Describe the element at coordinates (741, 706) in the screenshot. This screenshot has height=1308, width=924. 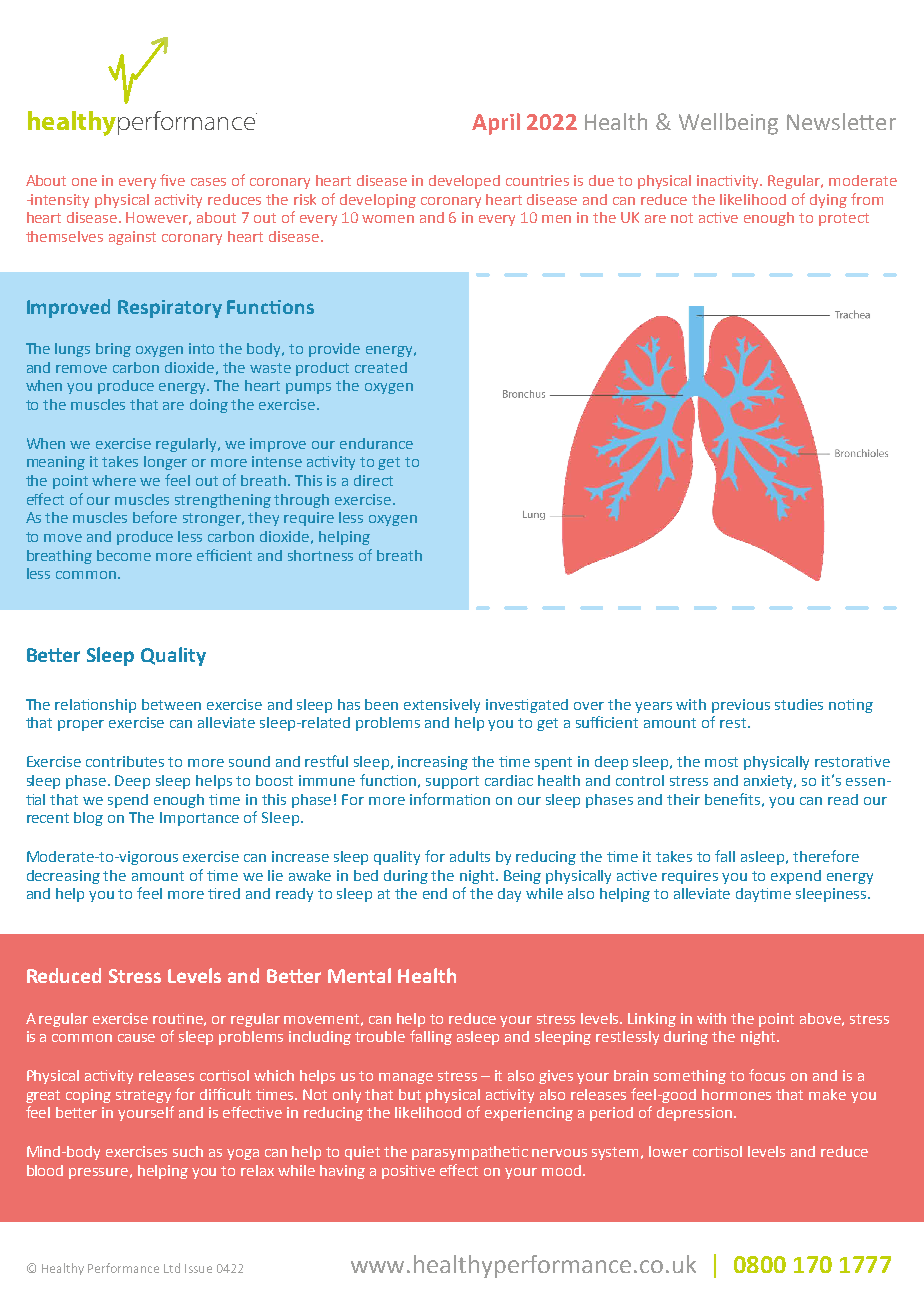
I see `previous` at that location.
